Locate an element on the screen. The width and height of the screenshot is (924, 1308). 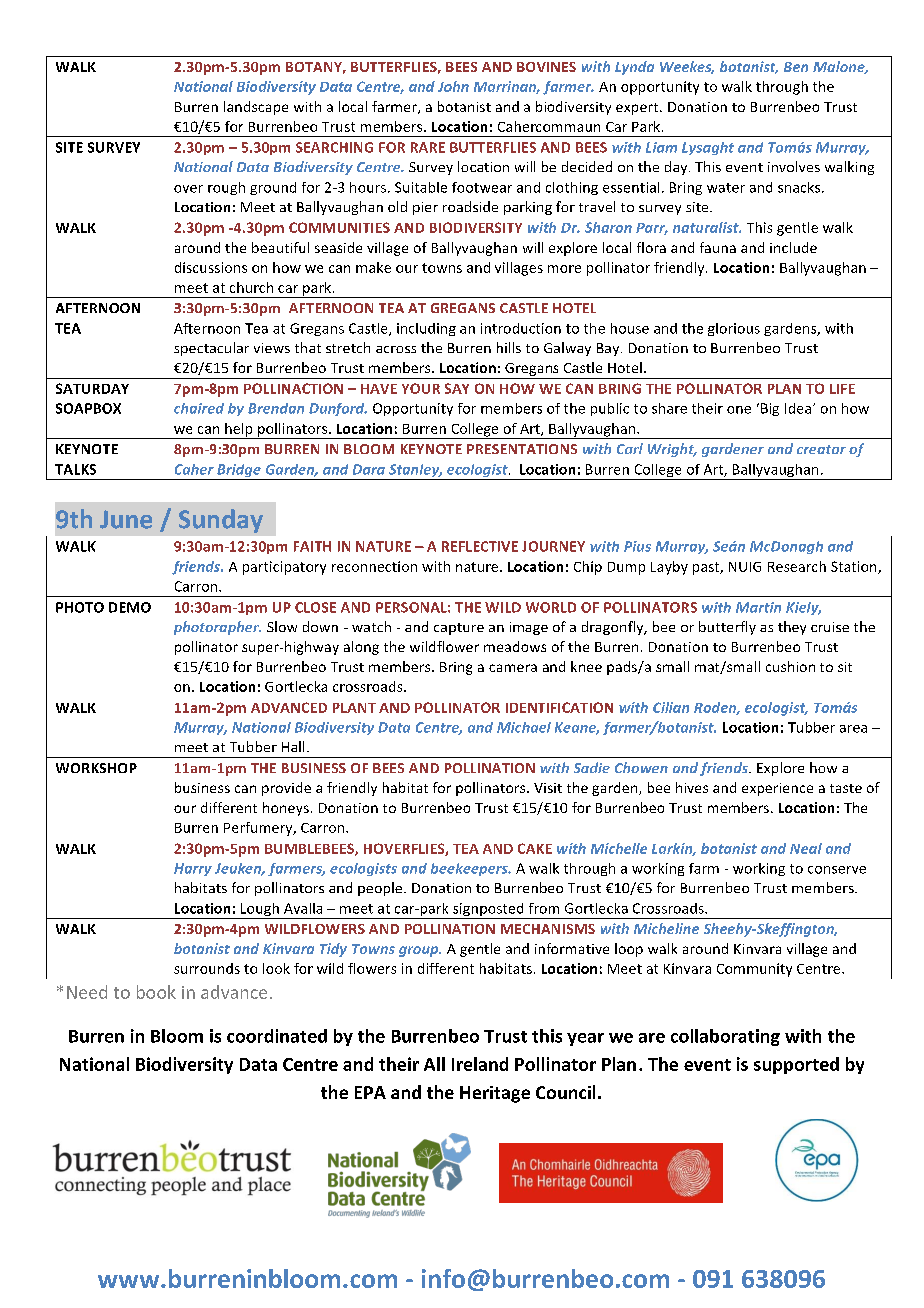
they is located at coordinates (792, 628).
